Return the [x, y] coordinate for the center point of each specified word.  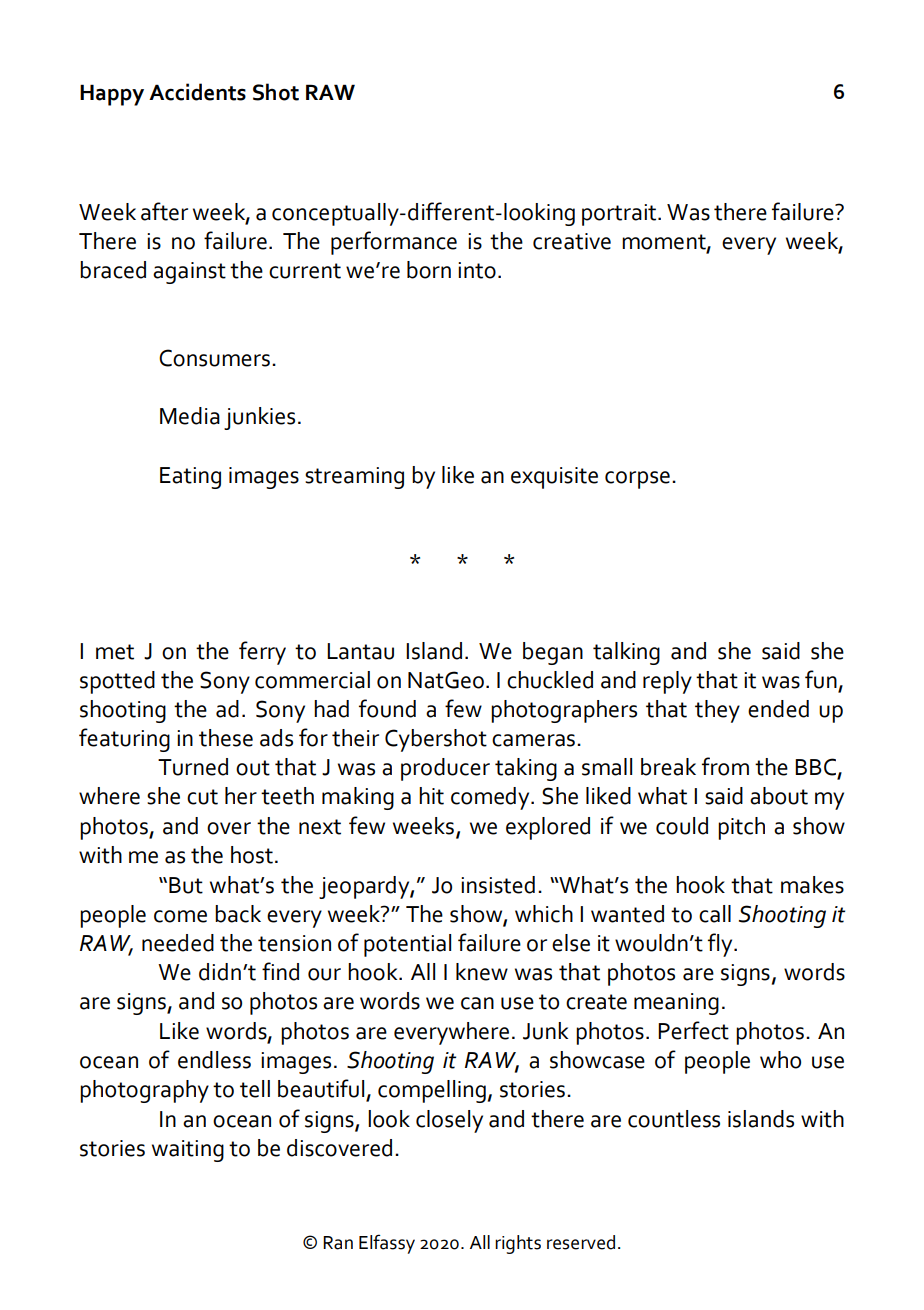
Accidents [197, 92]
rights [518, 1244]
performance [394, 243]
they [717, 711]
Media [190, 416]
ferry [262, 653]
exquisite [554, 478]
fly [721, 945]
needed [178, 943]
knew [482, 972]
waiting [188, 1151]
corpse [637, 480]
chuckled [550, 680]
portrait [620, 215]
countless [674, 1119]
